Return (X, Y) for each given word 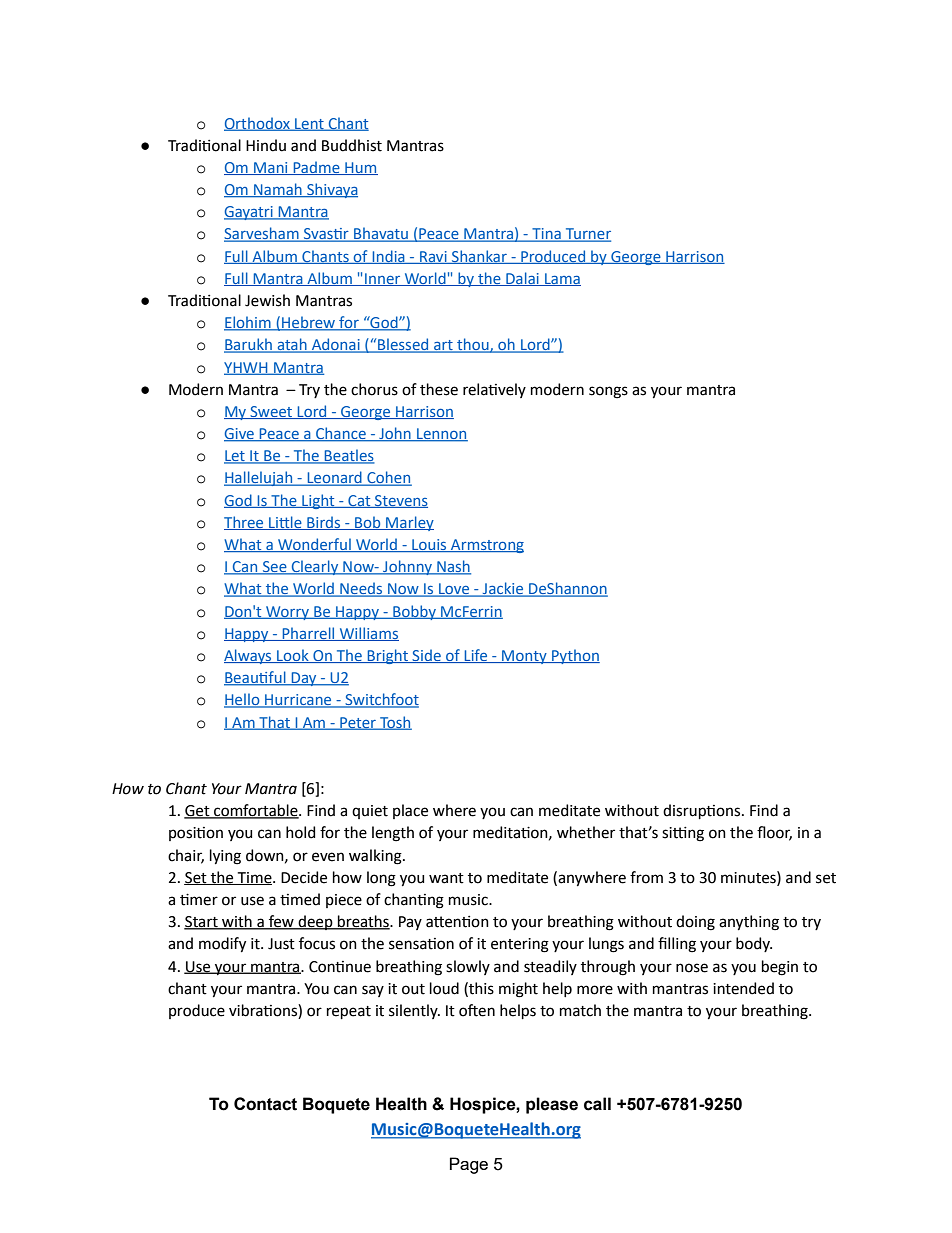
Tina (546, 235)
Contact (265, 1104)
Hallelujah (259, 478)
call (597, 1104)
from (646, 877)
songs (608, 392)
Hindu (266, 145)
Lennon (441, 435)
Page (469, 1165)
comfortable (256, 811)
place (410, 811)
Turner (587, 235)
